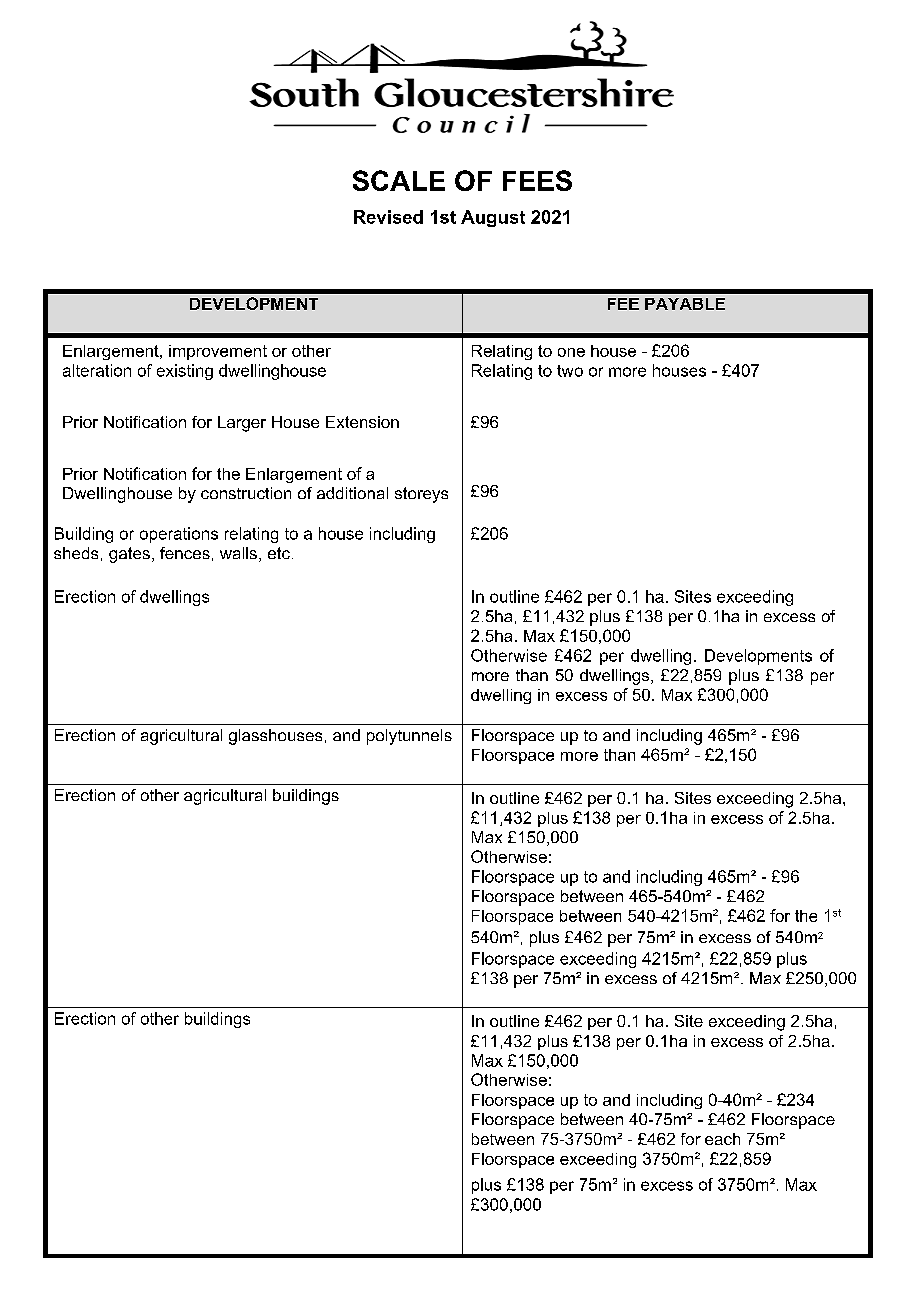 The height and width of the page is (1308, 924). Describe the element at coordinates (218, 352) in the page. I see `improvement` at that location.
